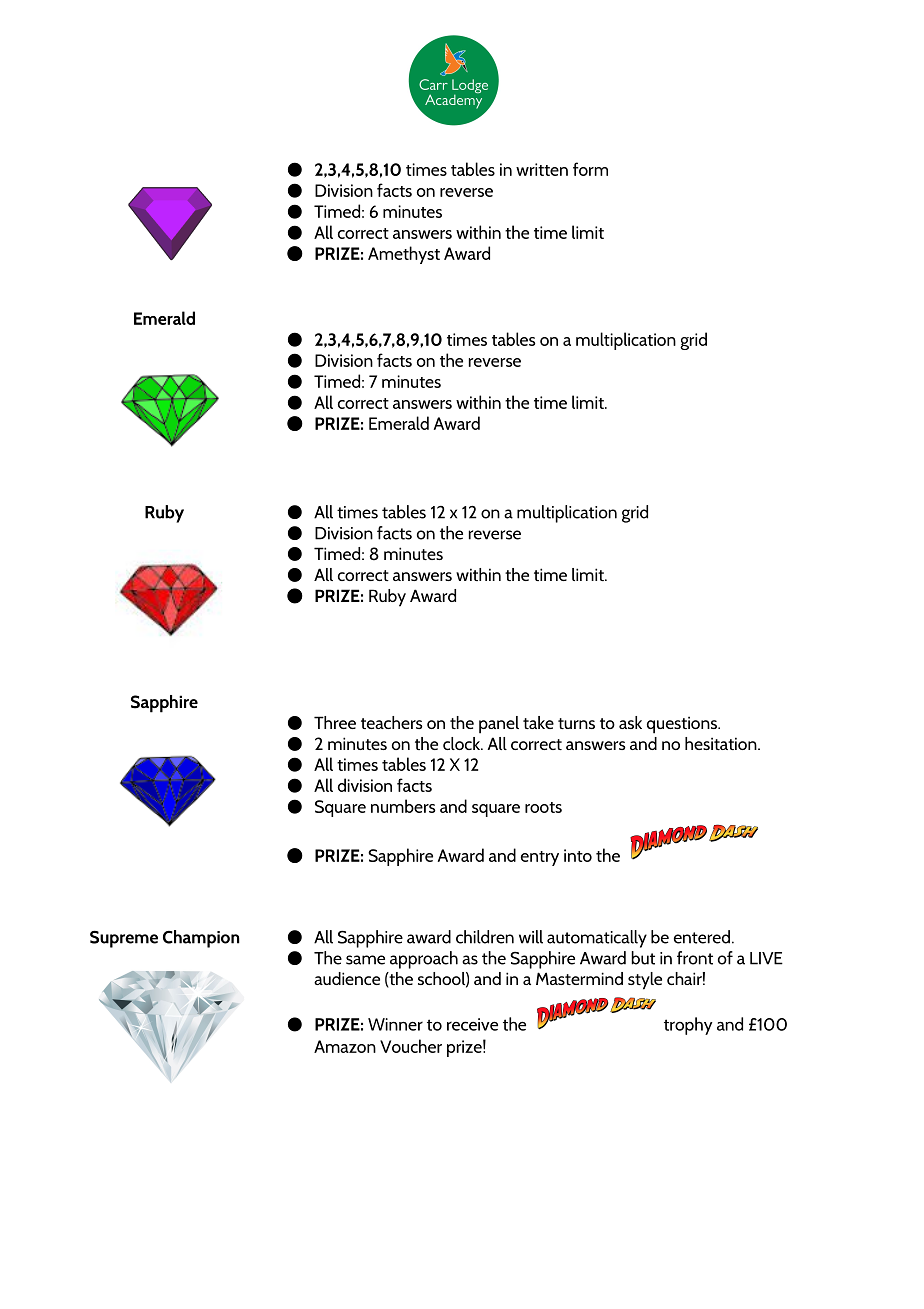 The height and width of the page is (1309, 924). What do you see at coordinates (472, 1024) in the page?
I see `receive` at bounding box center [472, 1024].
